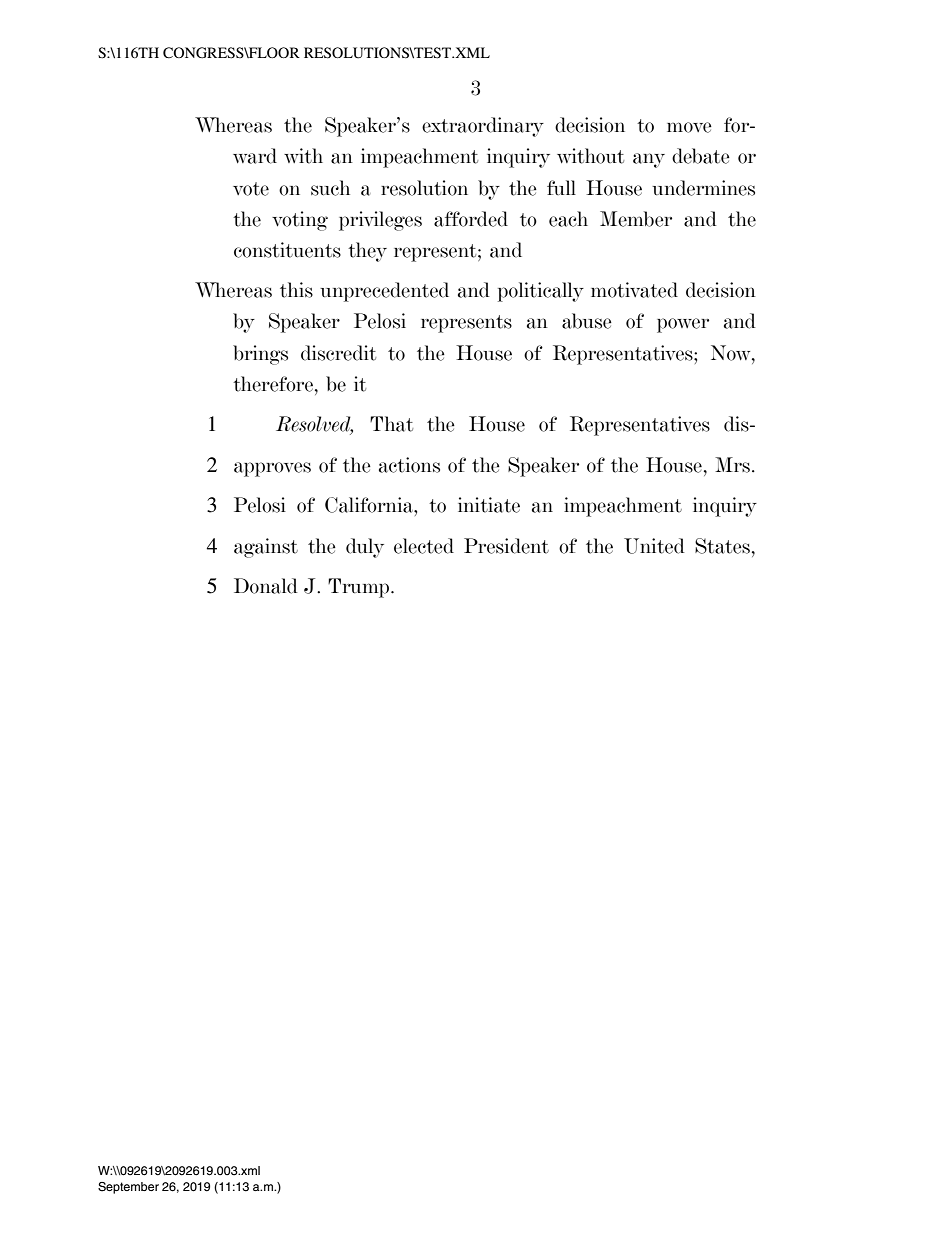 This document has height=1233, width=952. I want to click on September, so click(128, 1188).
